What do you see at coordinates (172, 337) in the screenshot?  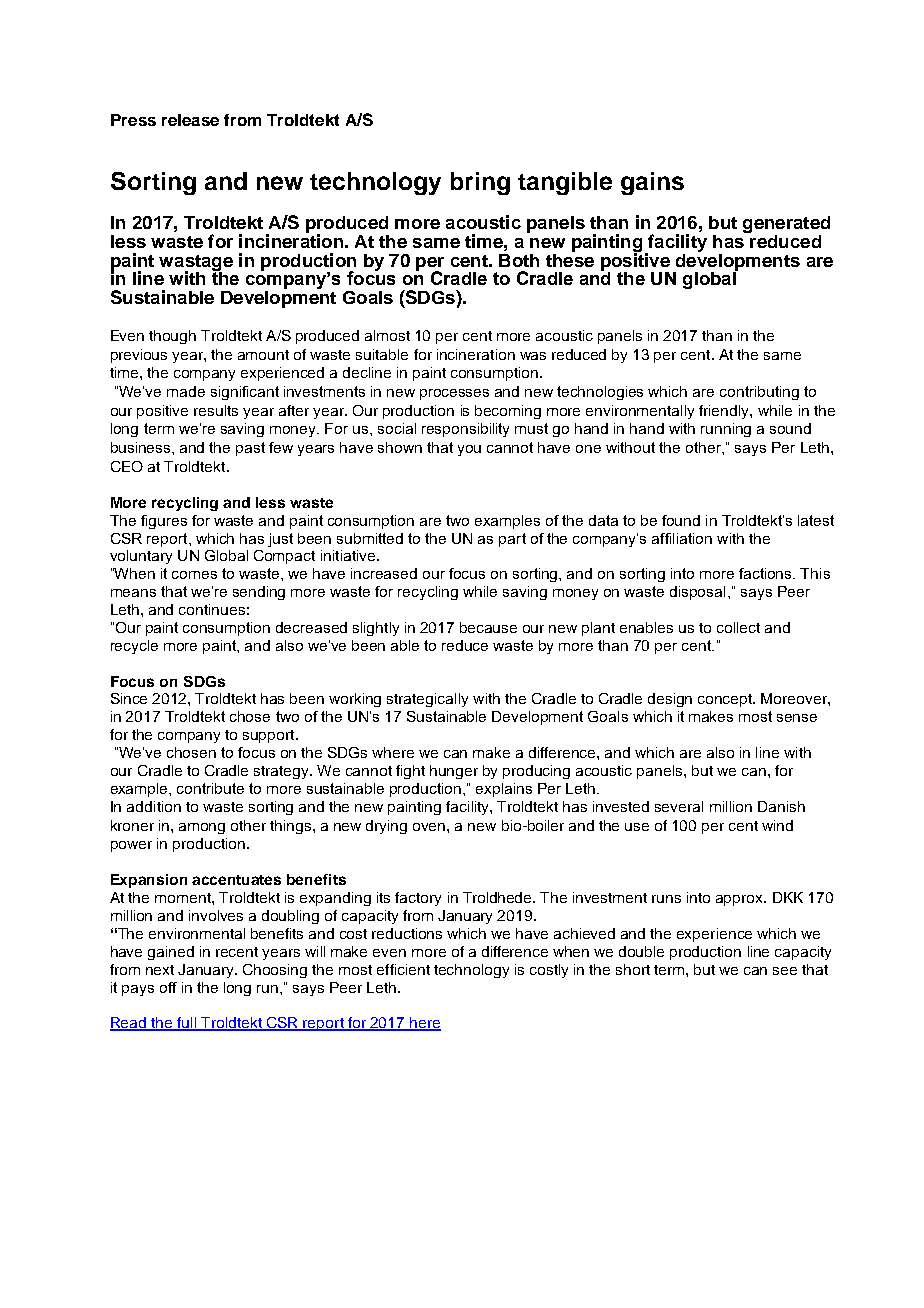 I see `though` at bounding box center [172, 337].
